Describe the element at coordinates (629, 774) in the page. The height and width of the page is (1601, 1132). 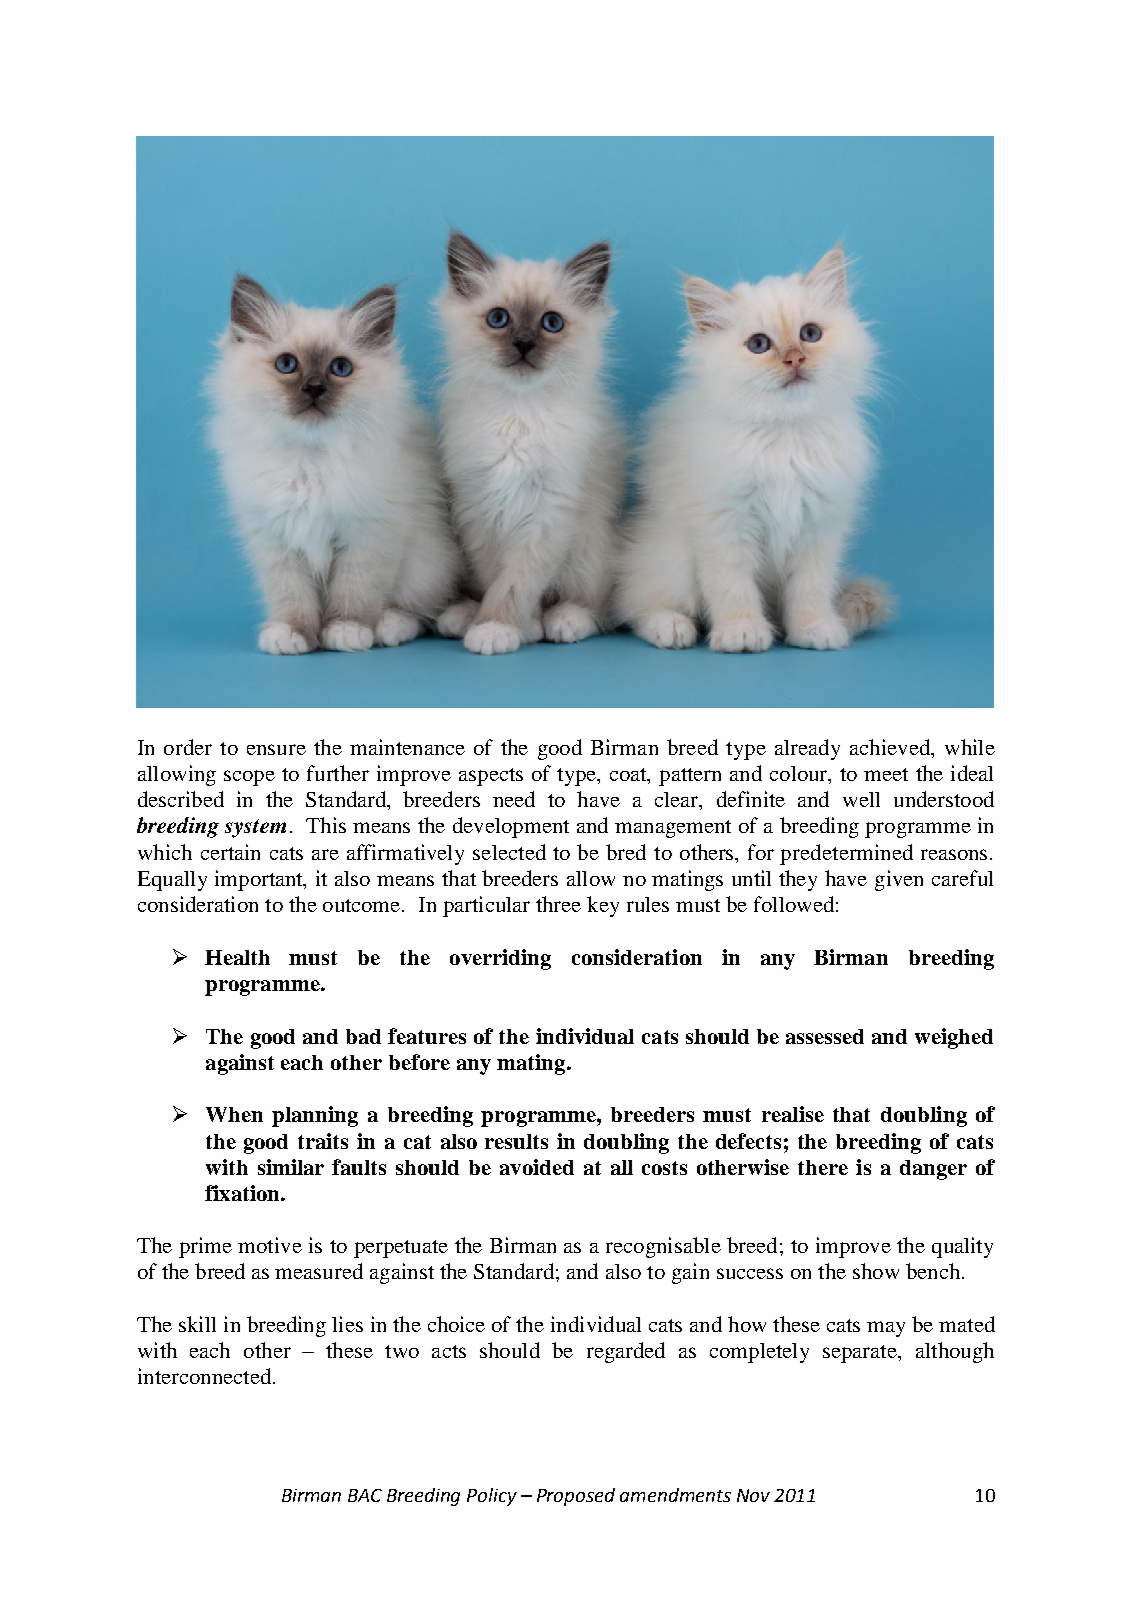
I see `coat` at that location.
